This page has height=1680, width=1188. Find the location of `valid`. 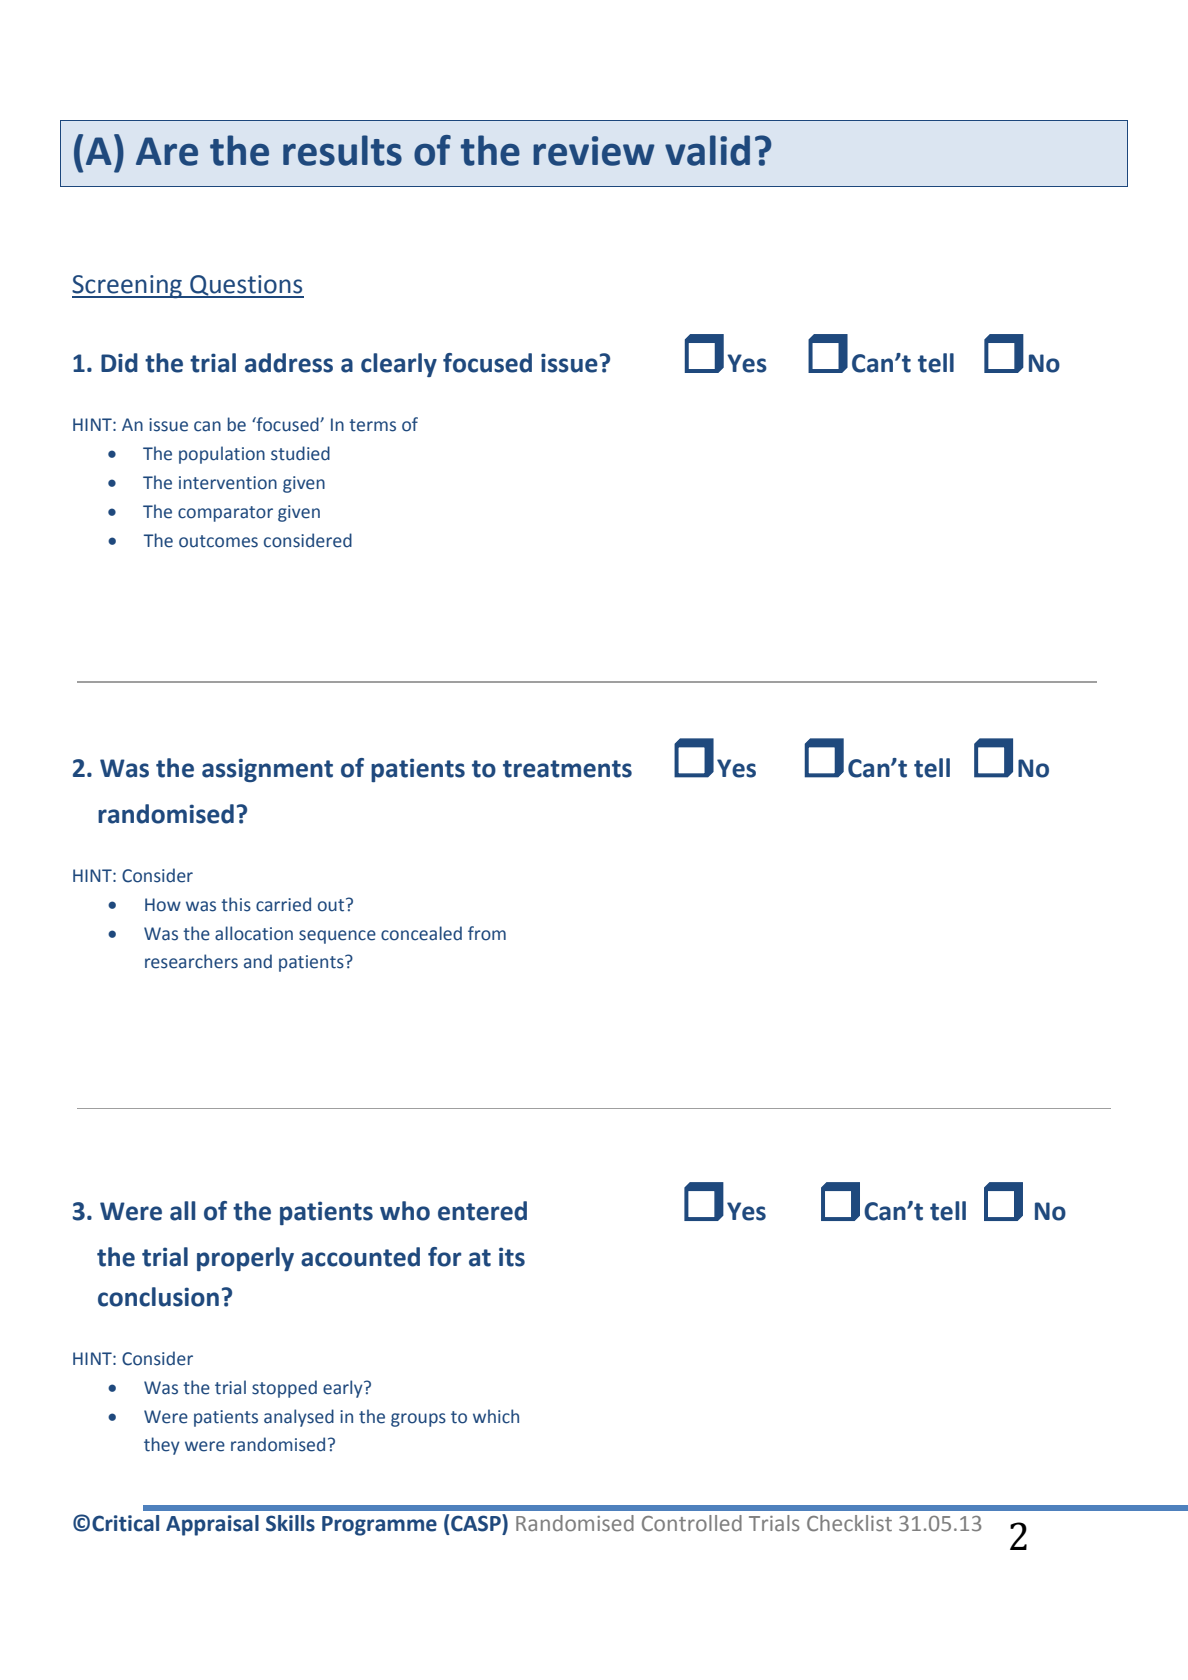

valid is located at coordinates (707, 150).
